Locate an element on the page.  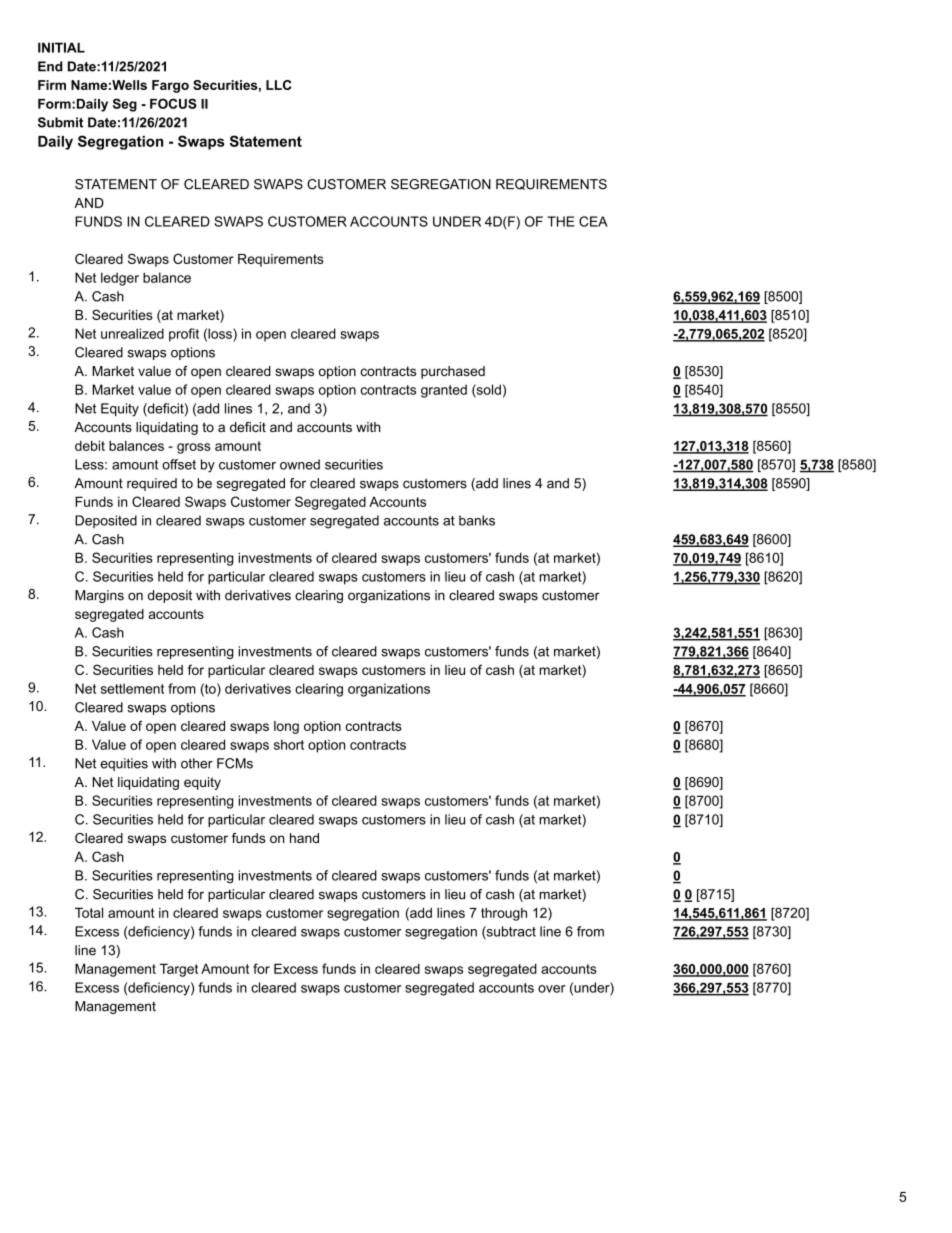
Total is located at coordinates (89, 912).
